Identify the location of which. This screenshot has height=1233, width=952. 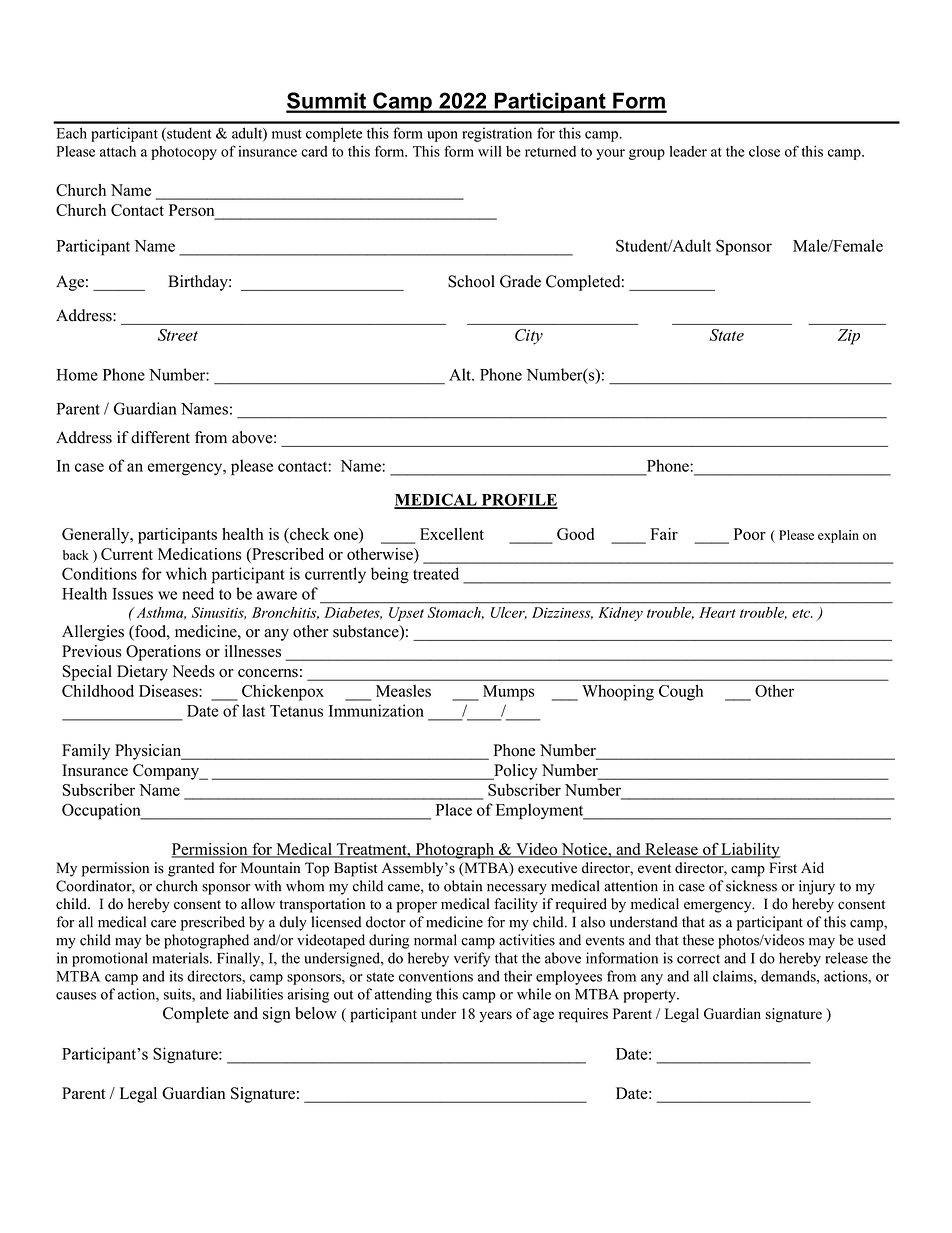
(186, 573).
